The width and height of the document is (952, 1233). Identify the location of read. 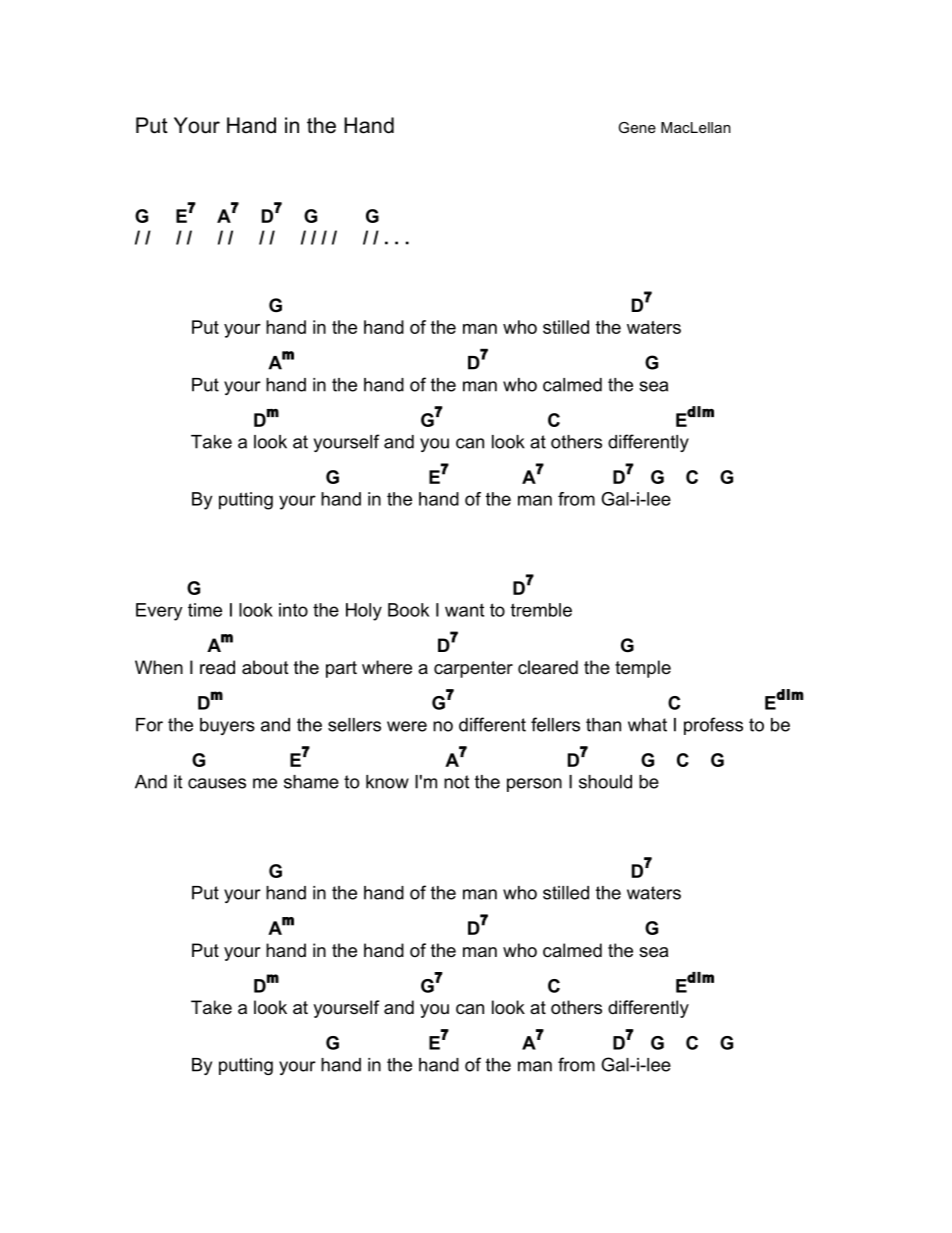
(217, 667).
